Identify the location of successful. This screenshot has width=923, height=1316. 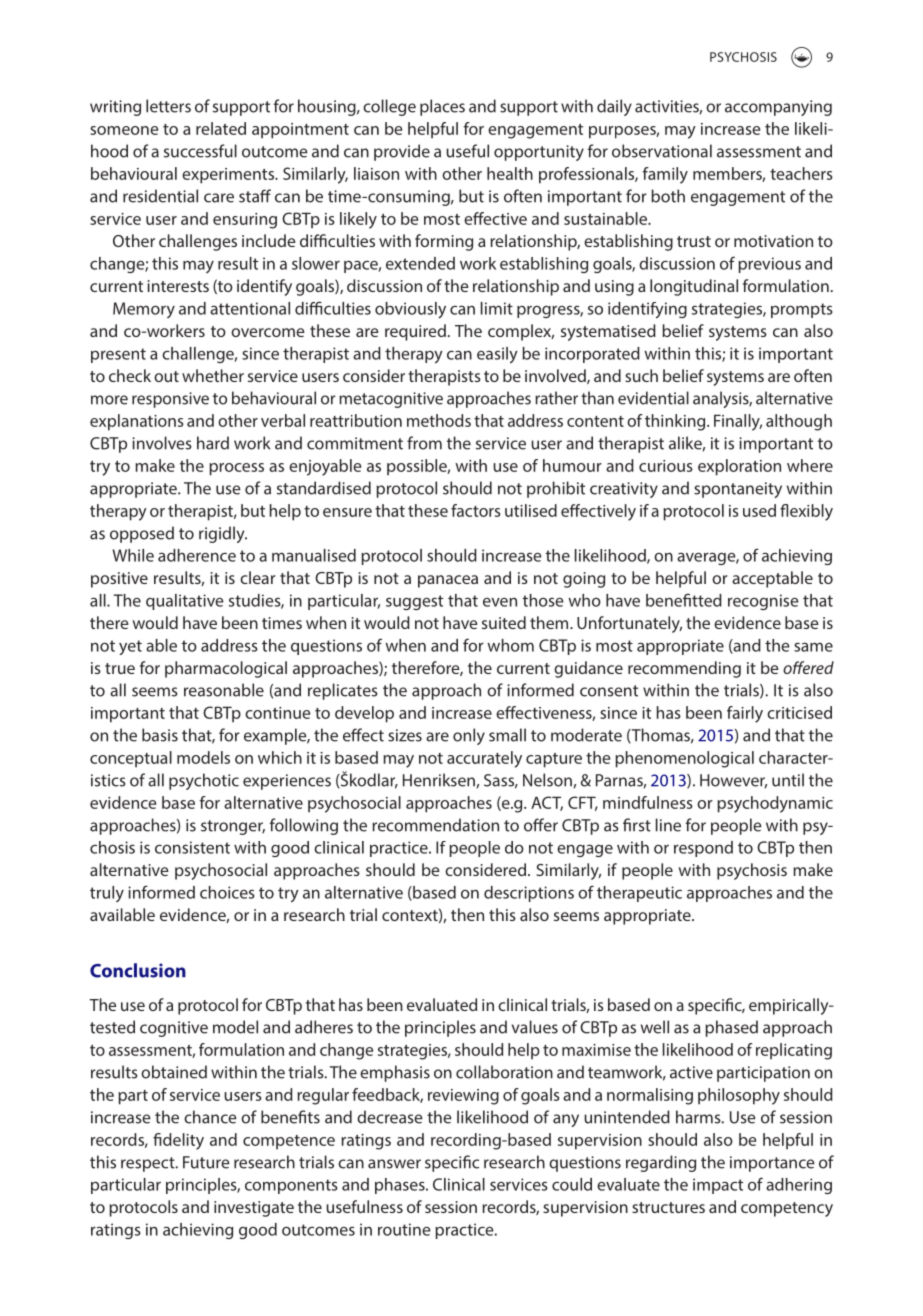
(200, 151).
